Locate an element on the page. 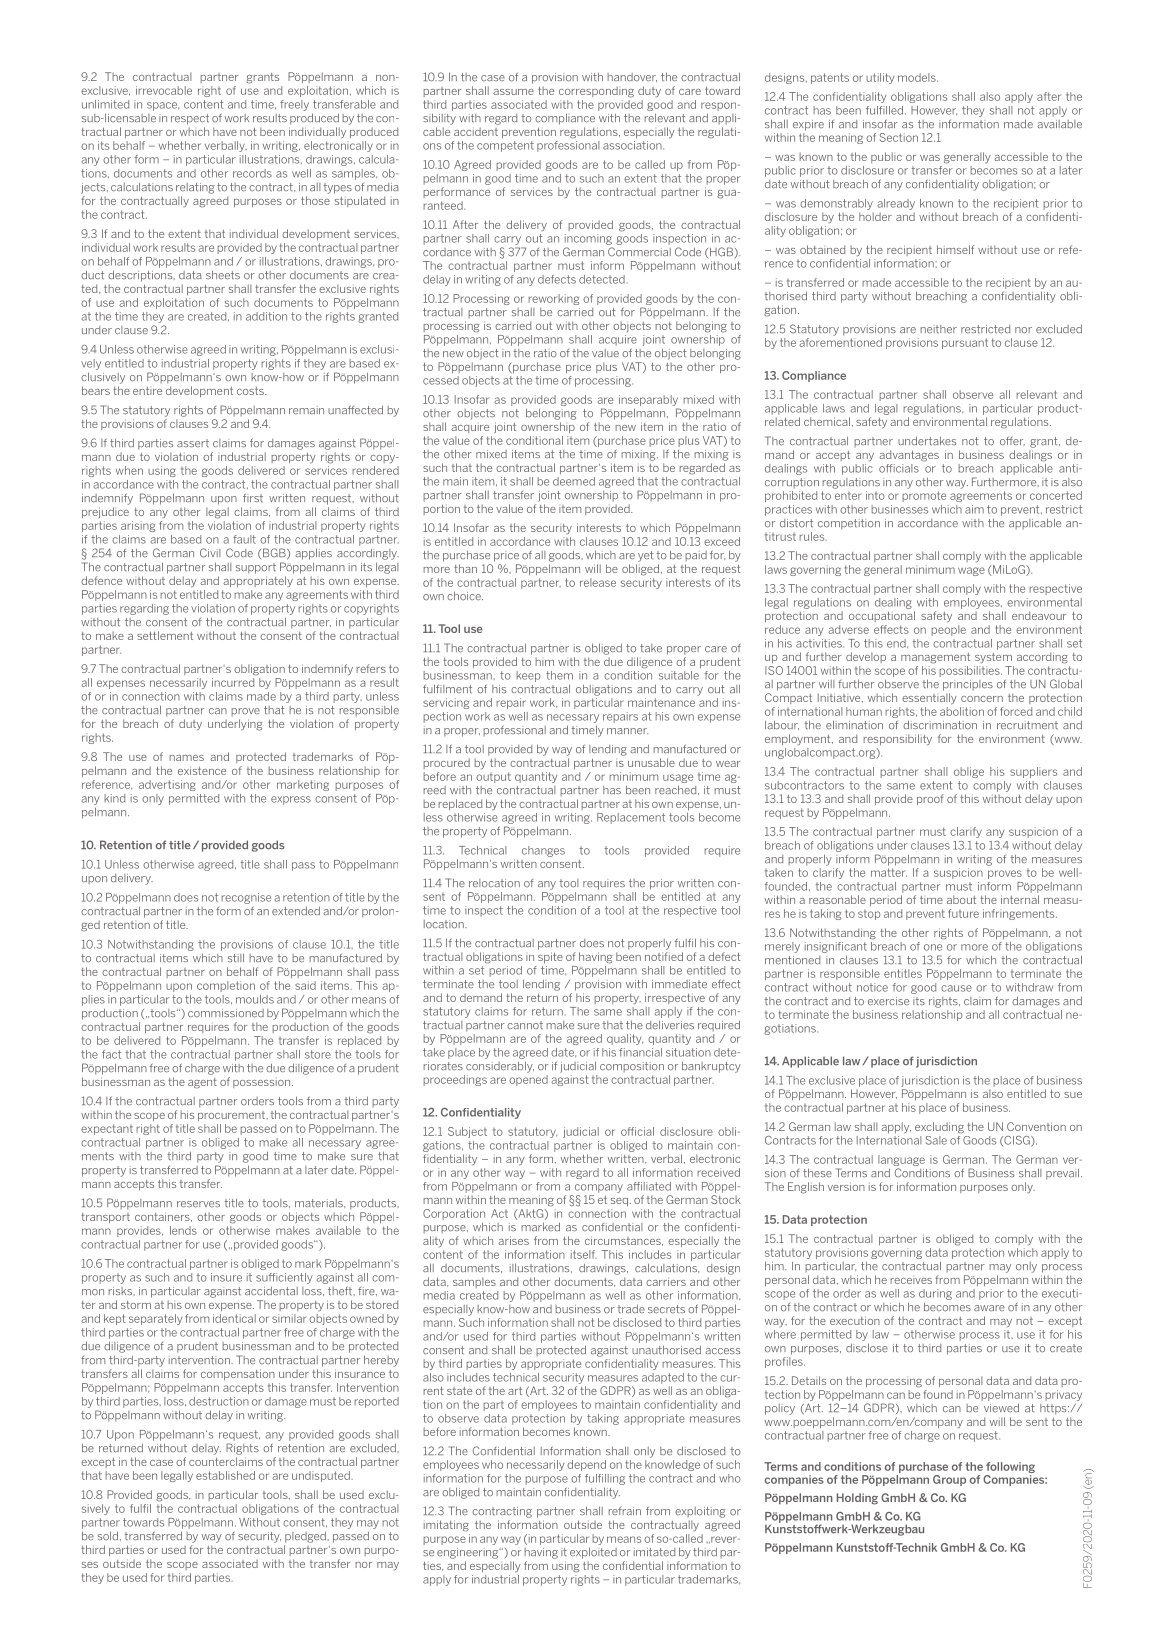 This document has height=1641, width=1160. handover is located at coordinates (632, 77).
